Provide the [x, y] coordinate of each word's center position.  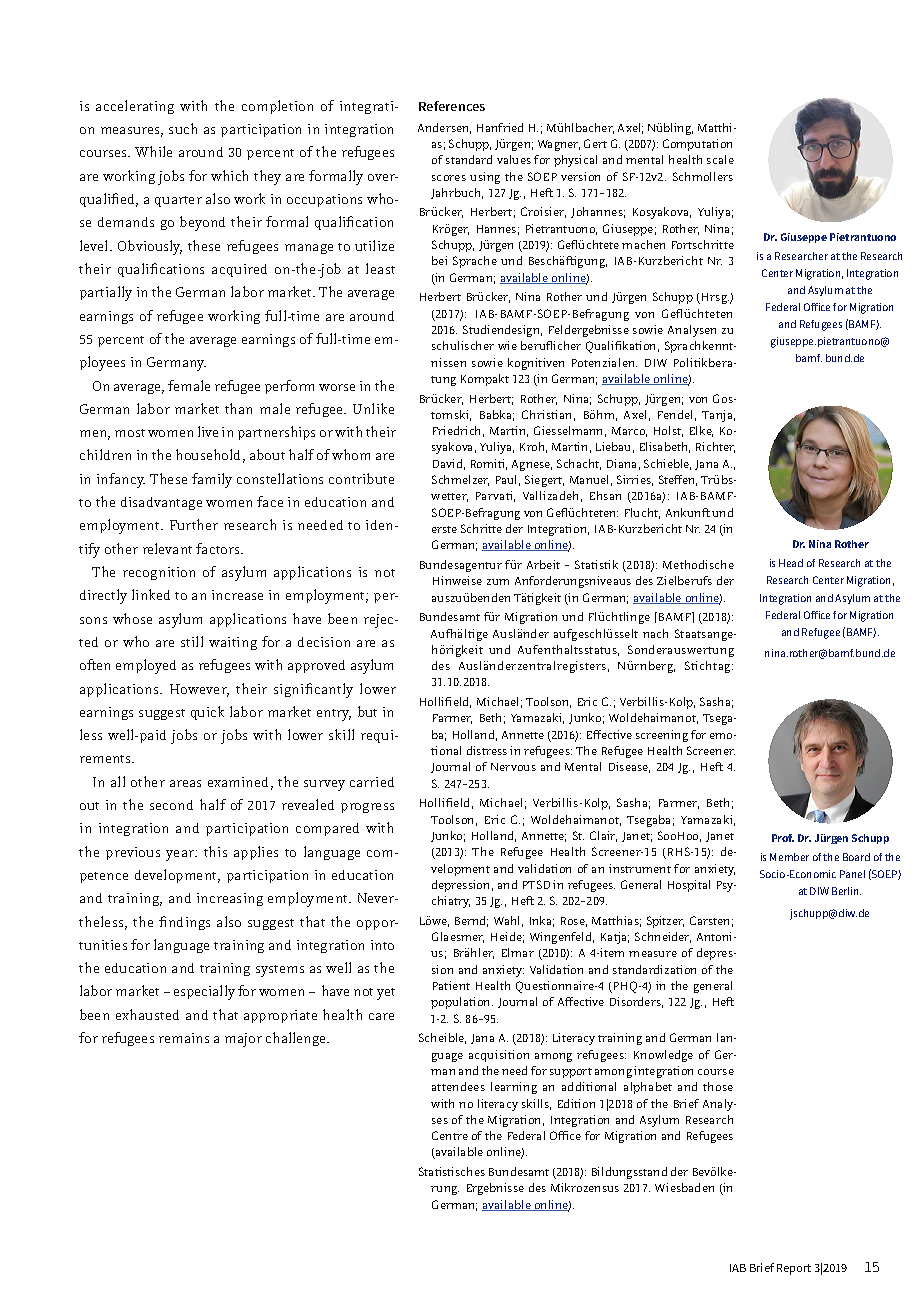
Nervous [513, 767]
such [183, 128]
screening [662, 736]
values [514, 159]
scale [720, 159]
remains [184, 1038]
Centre [450, 1135]
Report [794, 1269]
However [199, 690]
